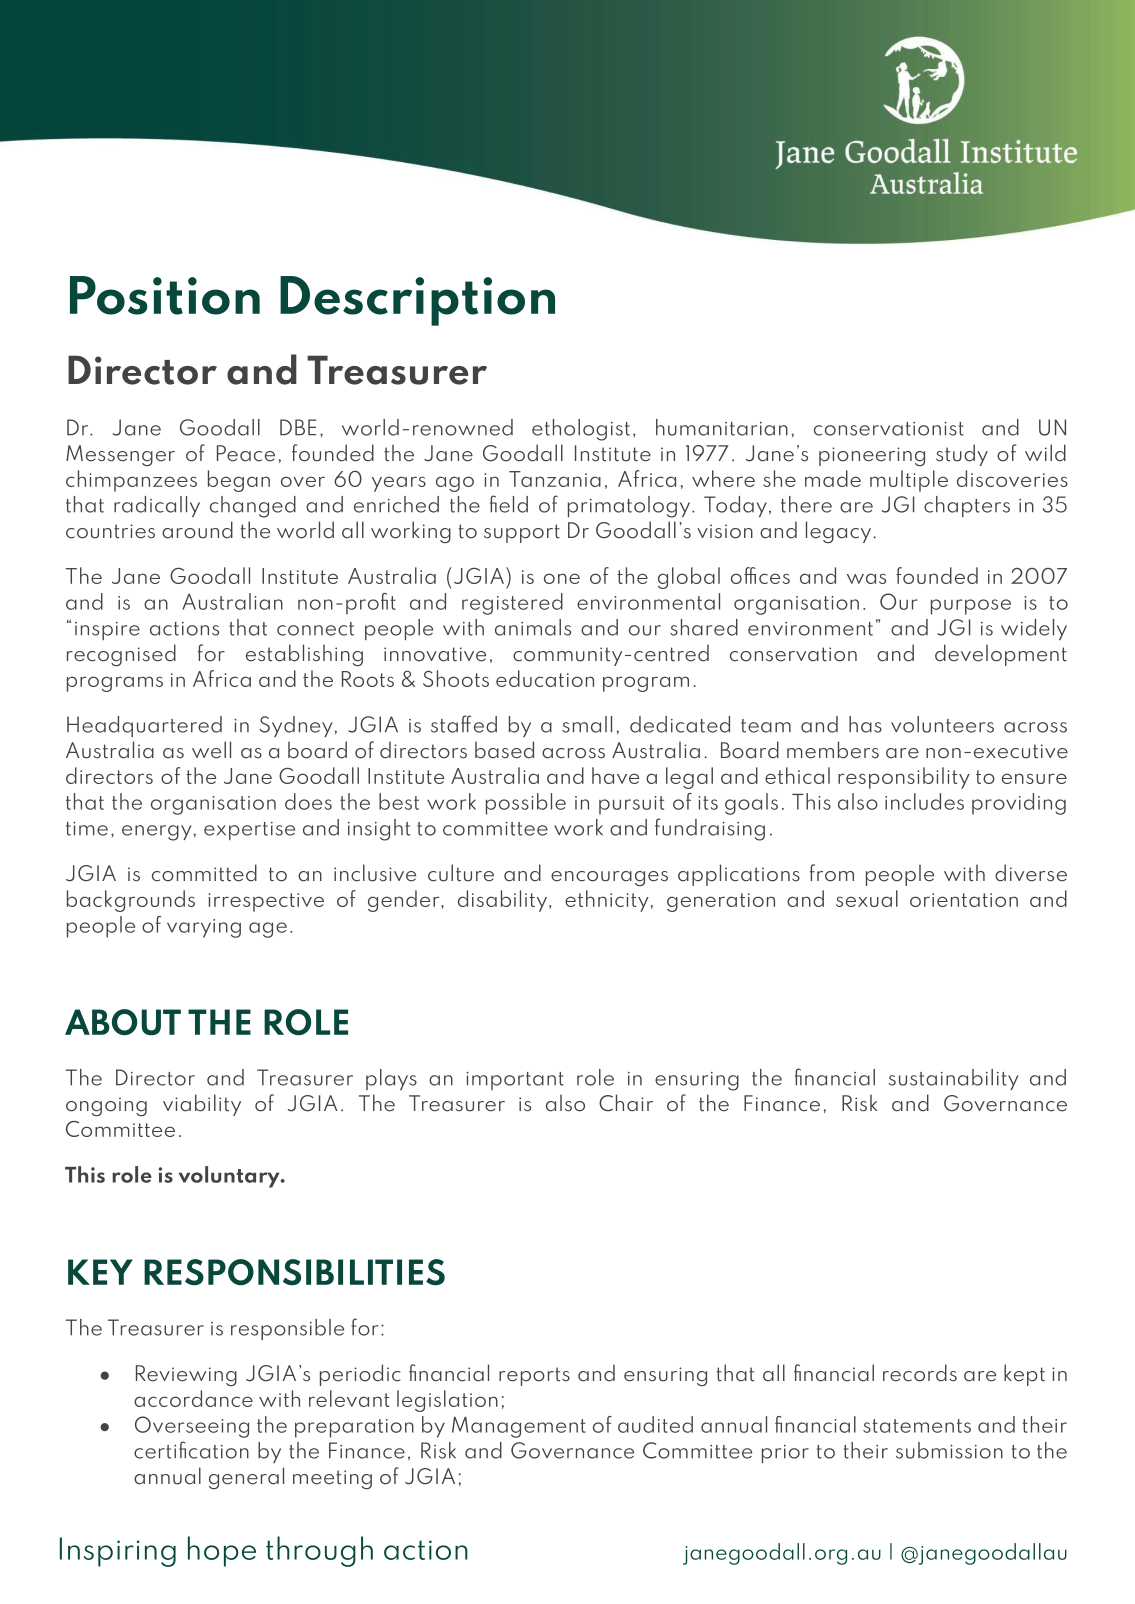 This screenshot has width=1135, height=1604. I want to click on volunteers, so click(942, 724).
